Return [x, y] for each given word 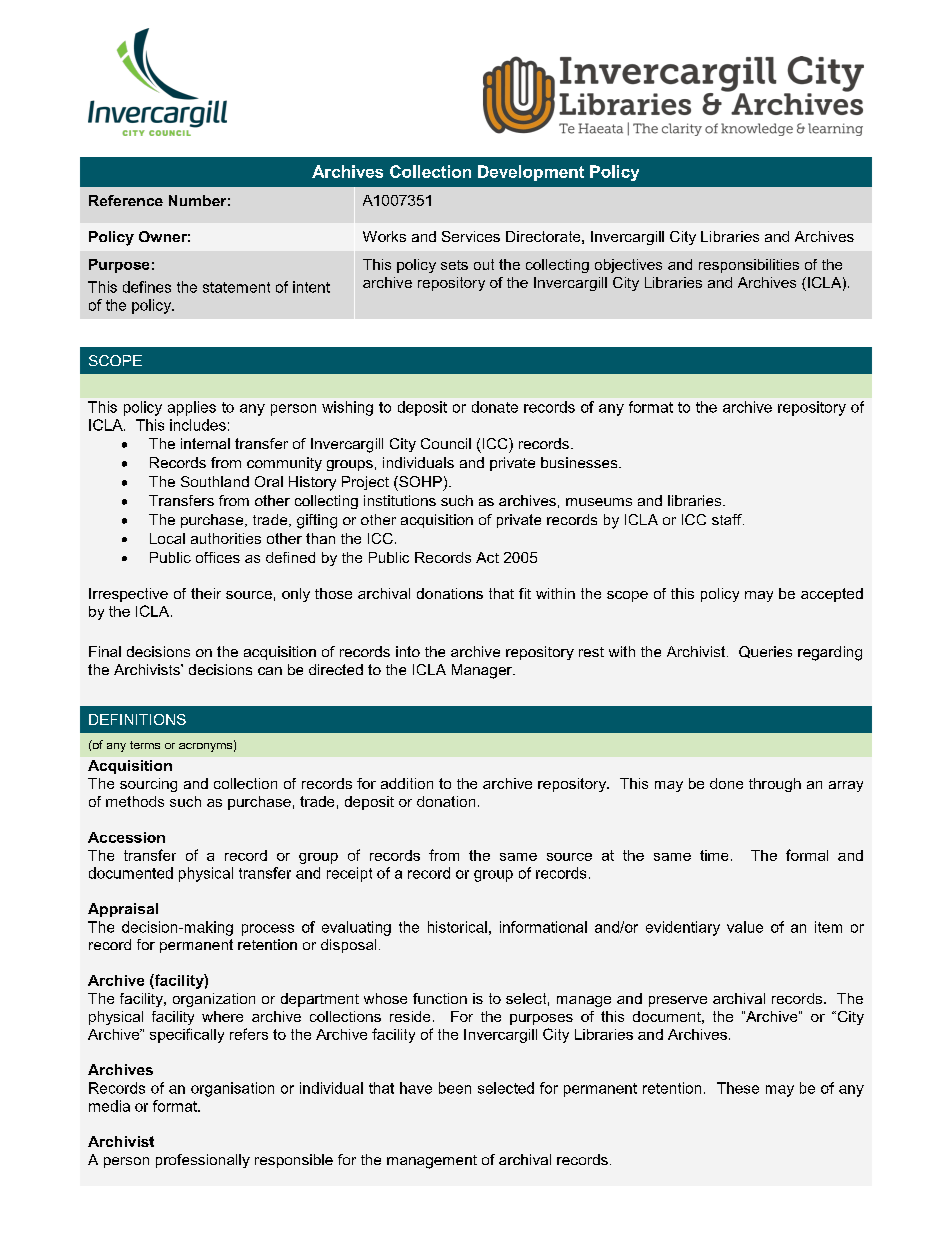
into [408, 651]
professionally [203, 1161]
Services [471, 236]
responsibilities [749, 266]
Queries [765, 652]
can [270, 671]
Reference [126, 200]
